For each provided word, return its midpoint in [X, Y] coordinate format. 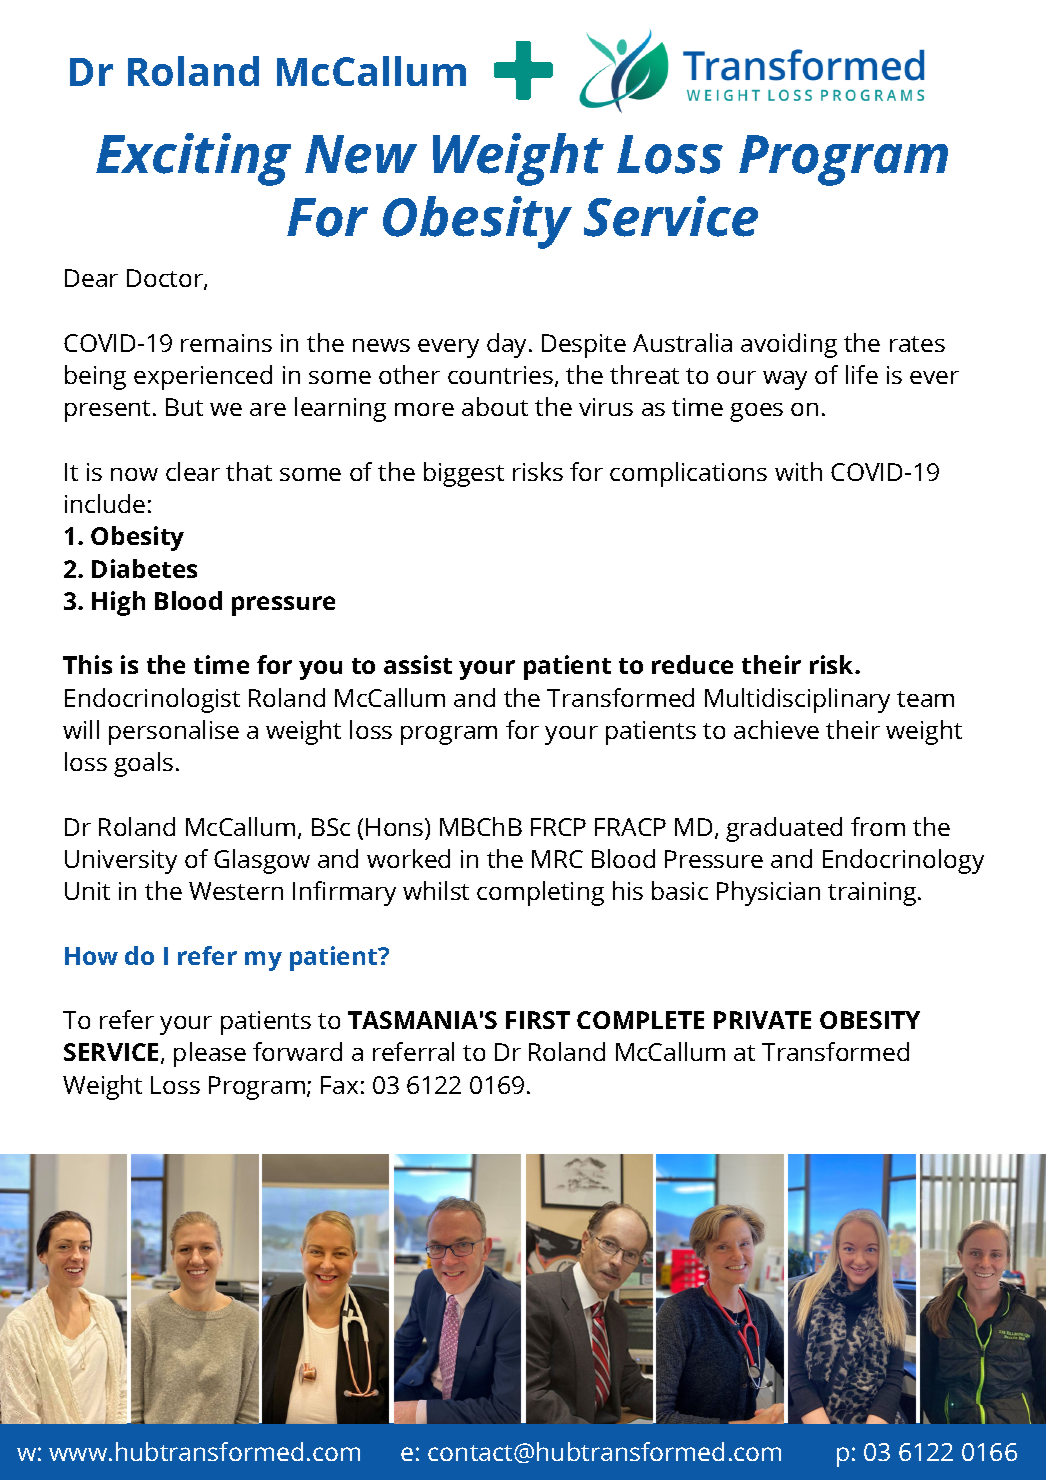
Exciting [193, 159]
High [118, 603]
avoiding [789, 345]
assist [418, 664]
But [184, 407]
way [785, 380]
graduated [784, 829]
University [121, 862]
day [508, 345]
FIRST [538, 1020]
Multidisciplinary [797, 700]
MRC [557, 859]
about [495, 406]
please [210, 1054]
